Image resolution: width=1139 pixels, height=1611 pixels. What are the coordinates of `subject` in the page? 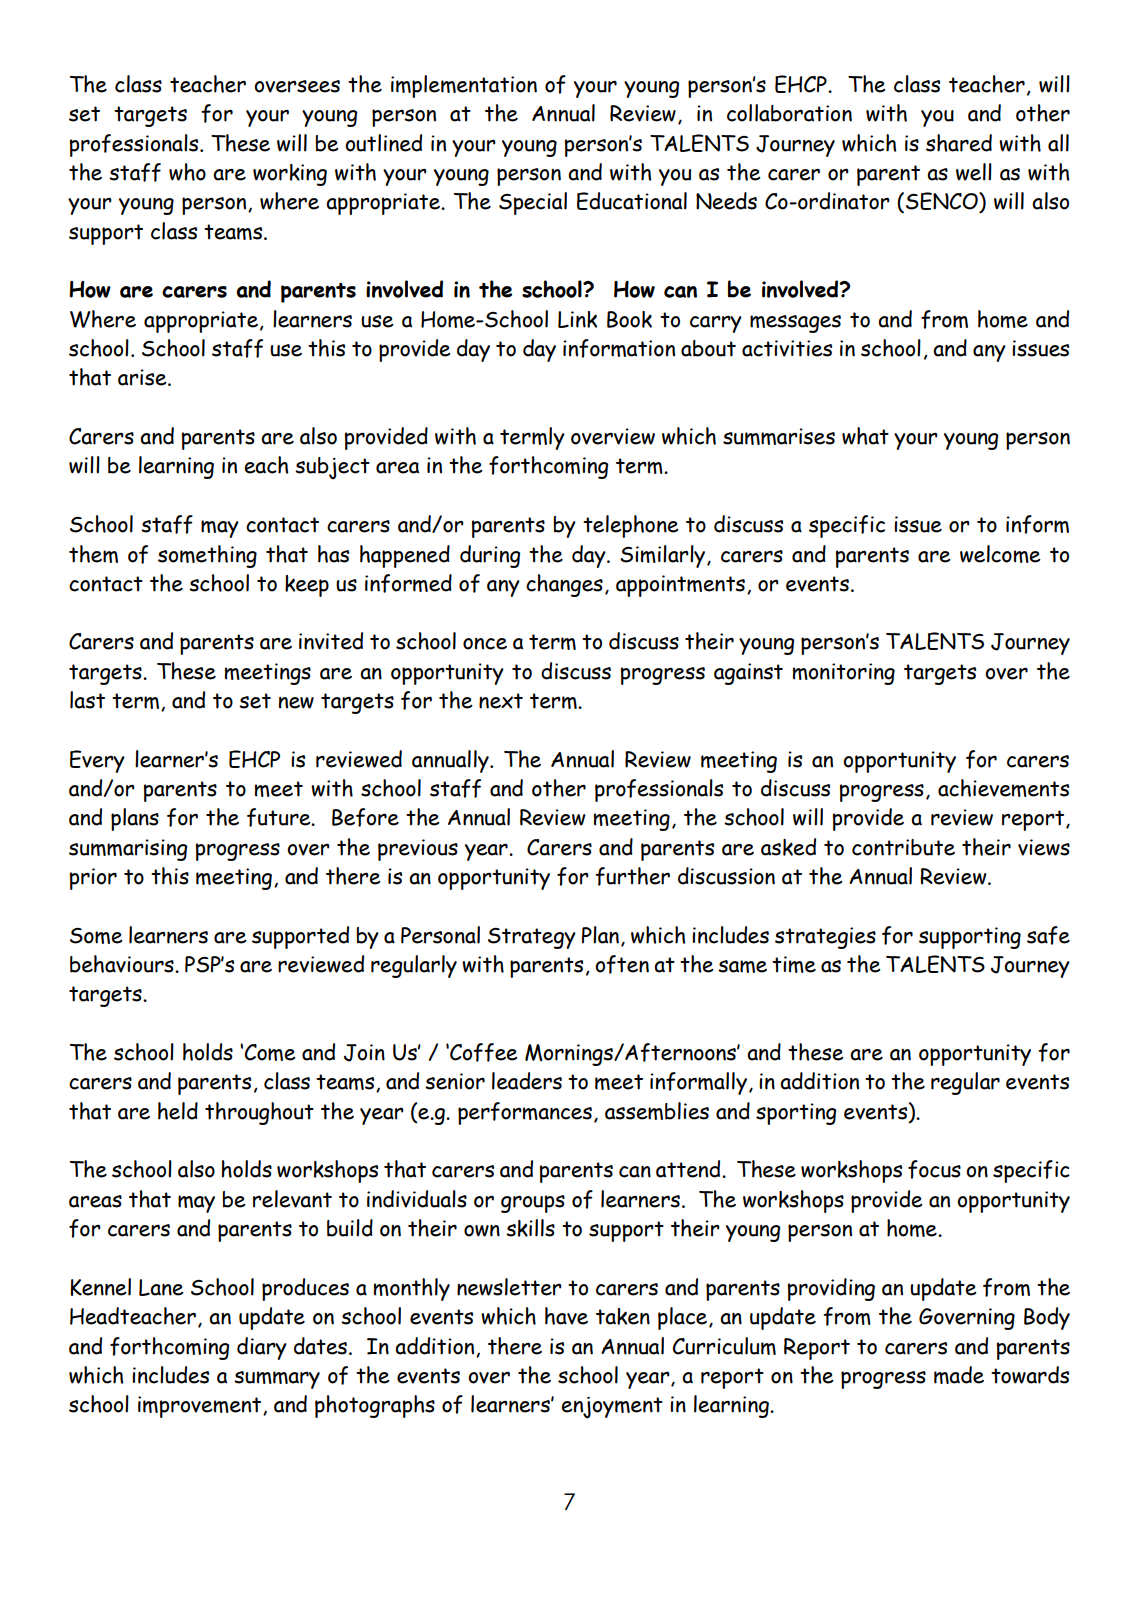 It's located at (332, 468).
